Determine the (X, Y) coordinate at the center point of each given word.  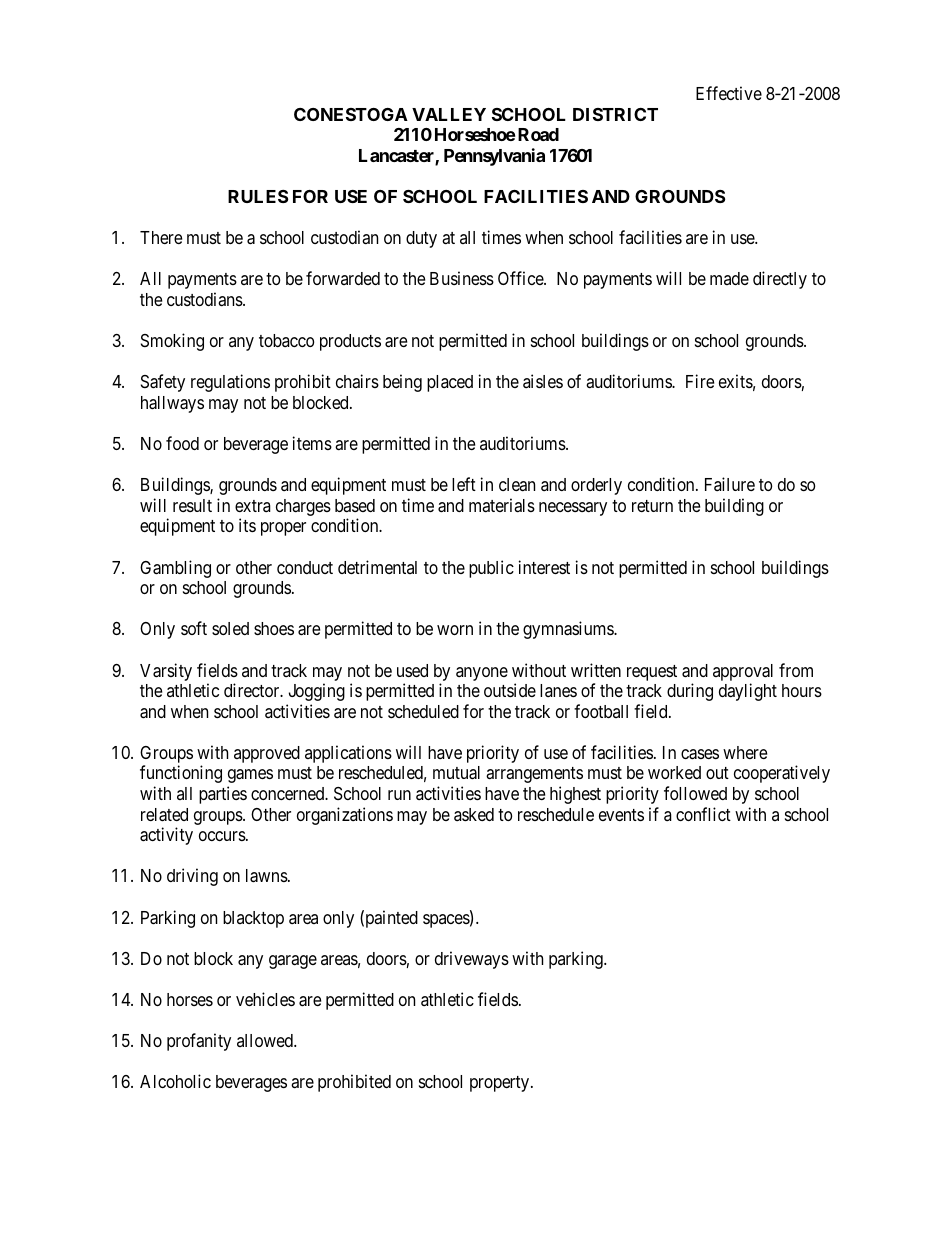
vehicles (265, 999)
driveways (472, 960)
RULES (258, 196)
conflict (703, 814)
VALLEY (449, 114)
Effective (729, 93)
